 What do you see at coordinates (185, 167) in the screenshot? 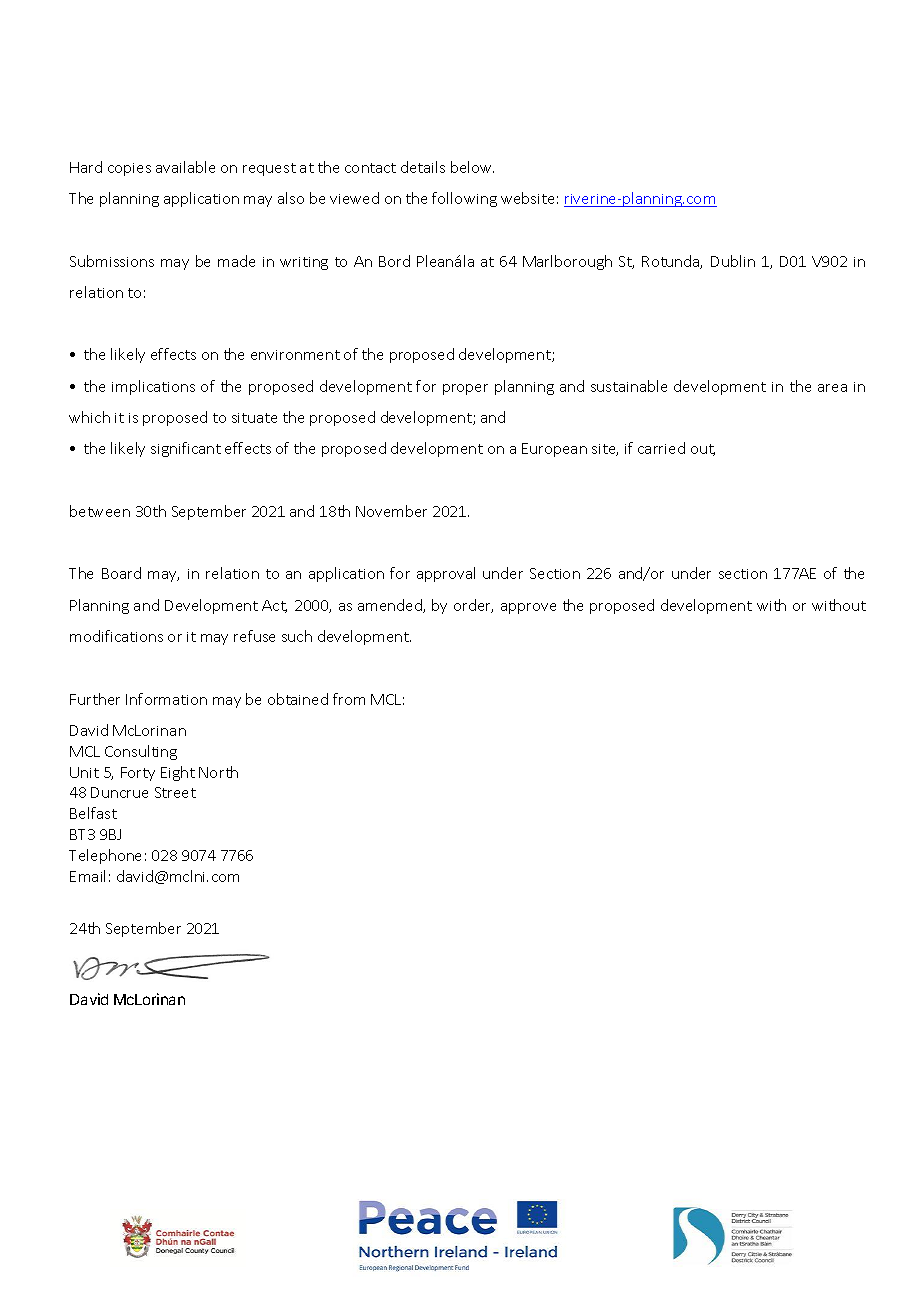
I see `available` at bounding box center [185, 167].
